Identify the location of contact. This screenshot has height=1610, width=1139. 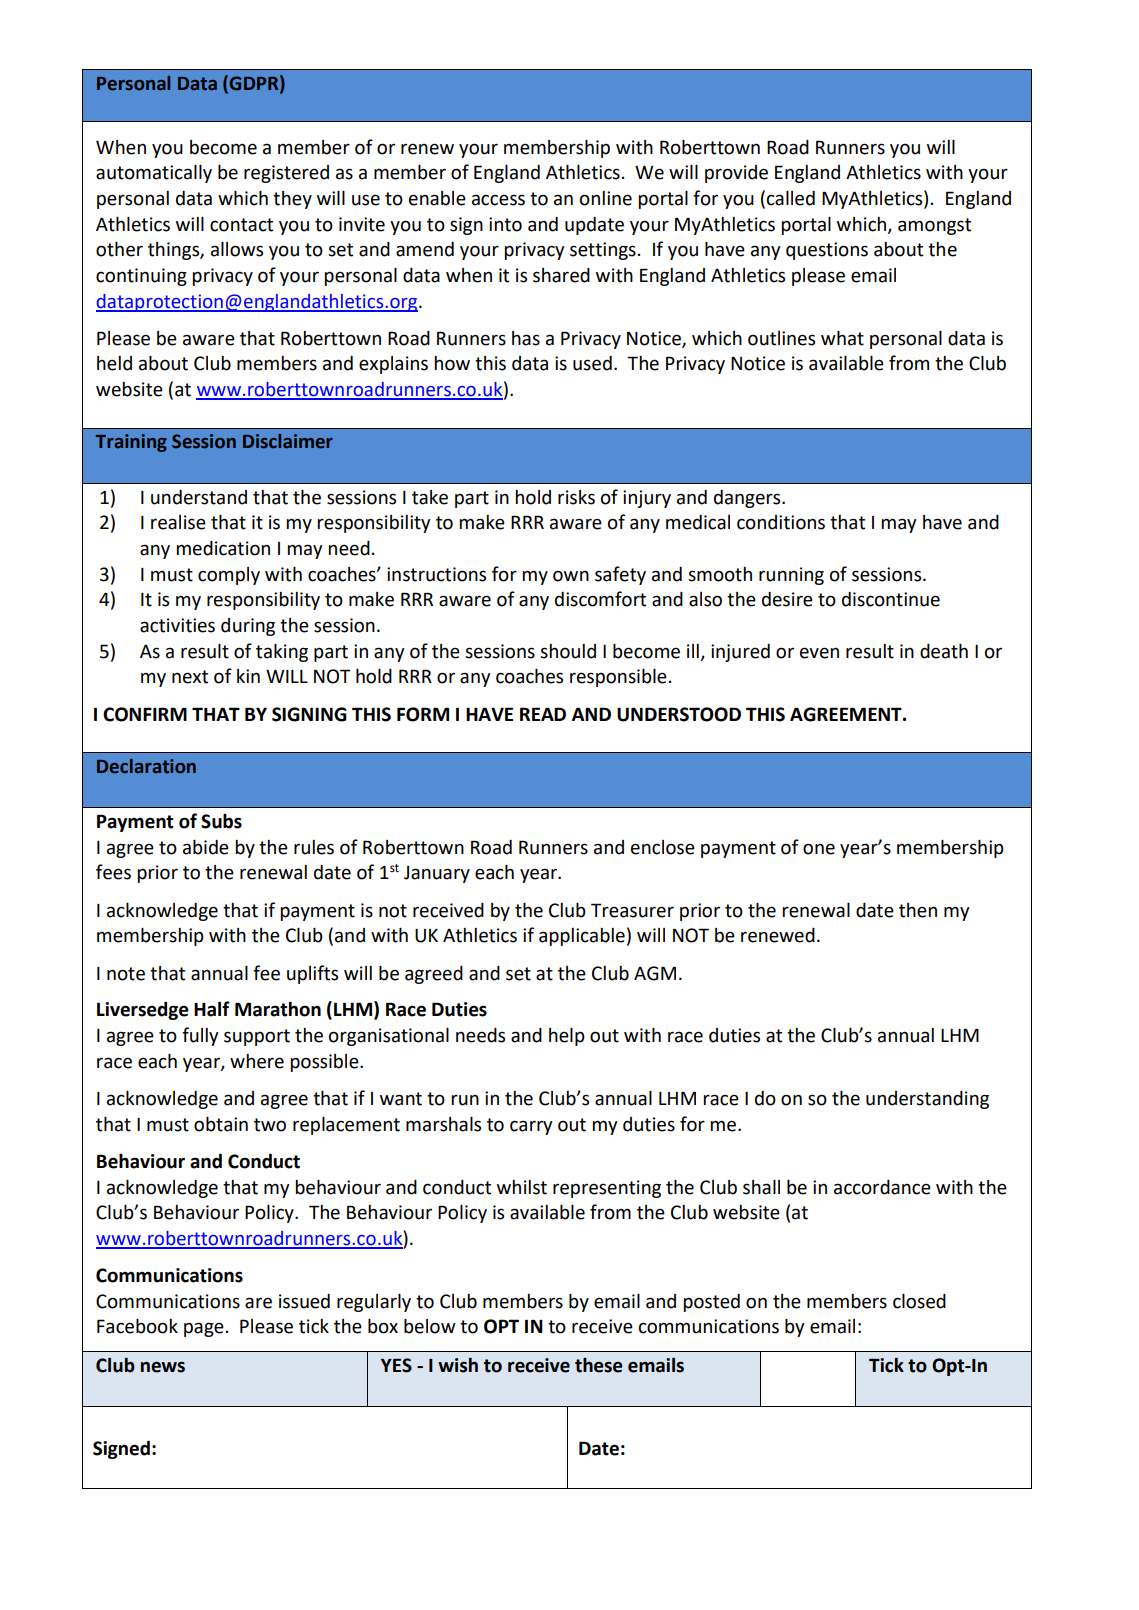
(241, 225).
